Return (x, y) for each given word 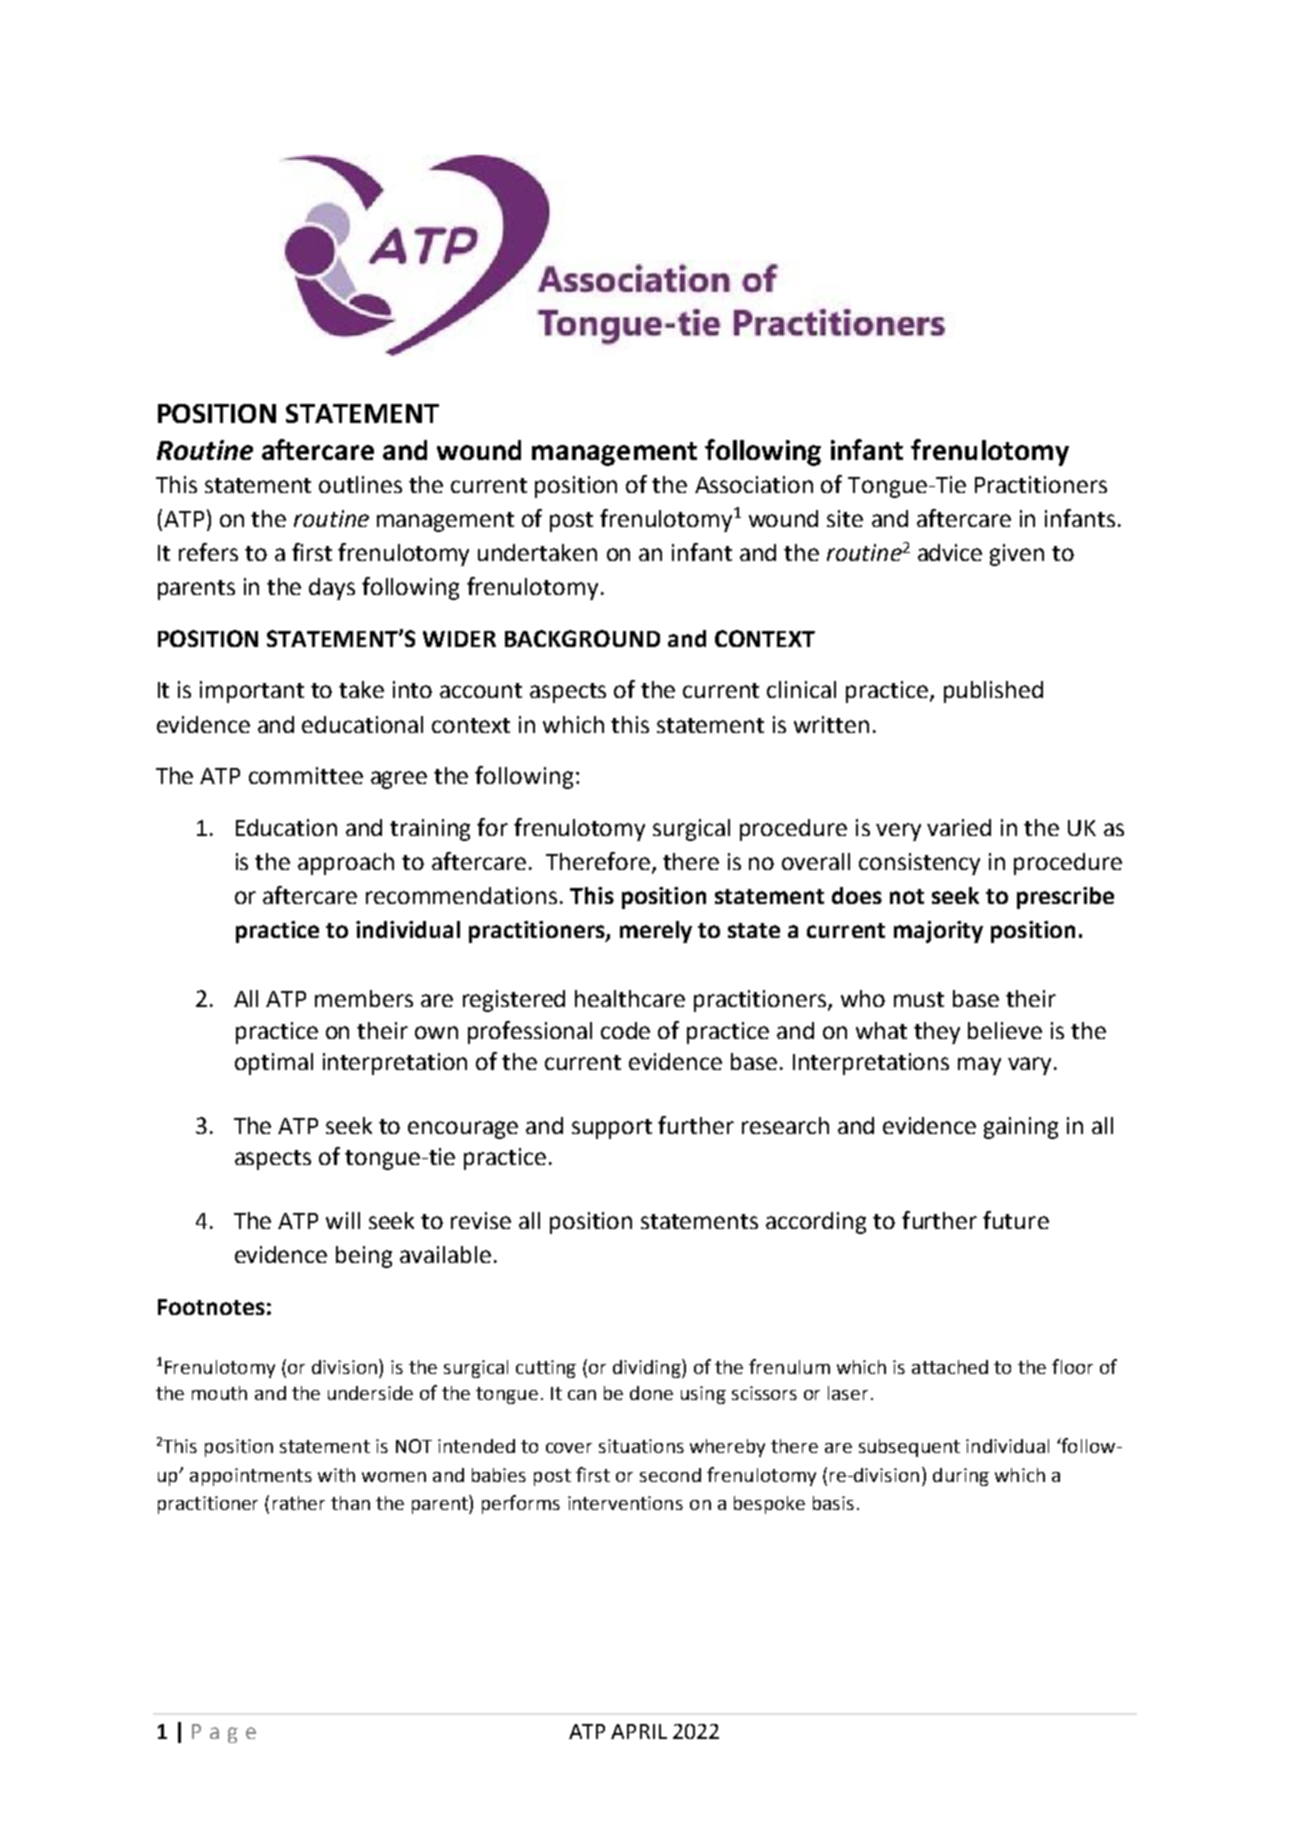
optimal (274, 1064)
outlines (360, 484)
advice (950, 552)
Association (754, 484)
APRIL (639, 1731)
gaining (1021, 1128)
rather (299, 1503)
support (612, 1129)
